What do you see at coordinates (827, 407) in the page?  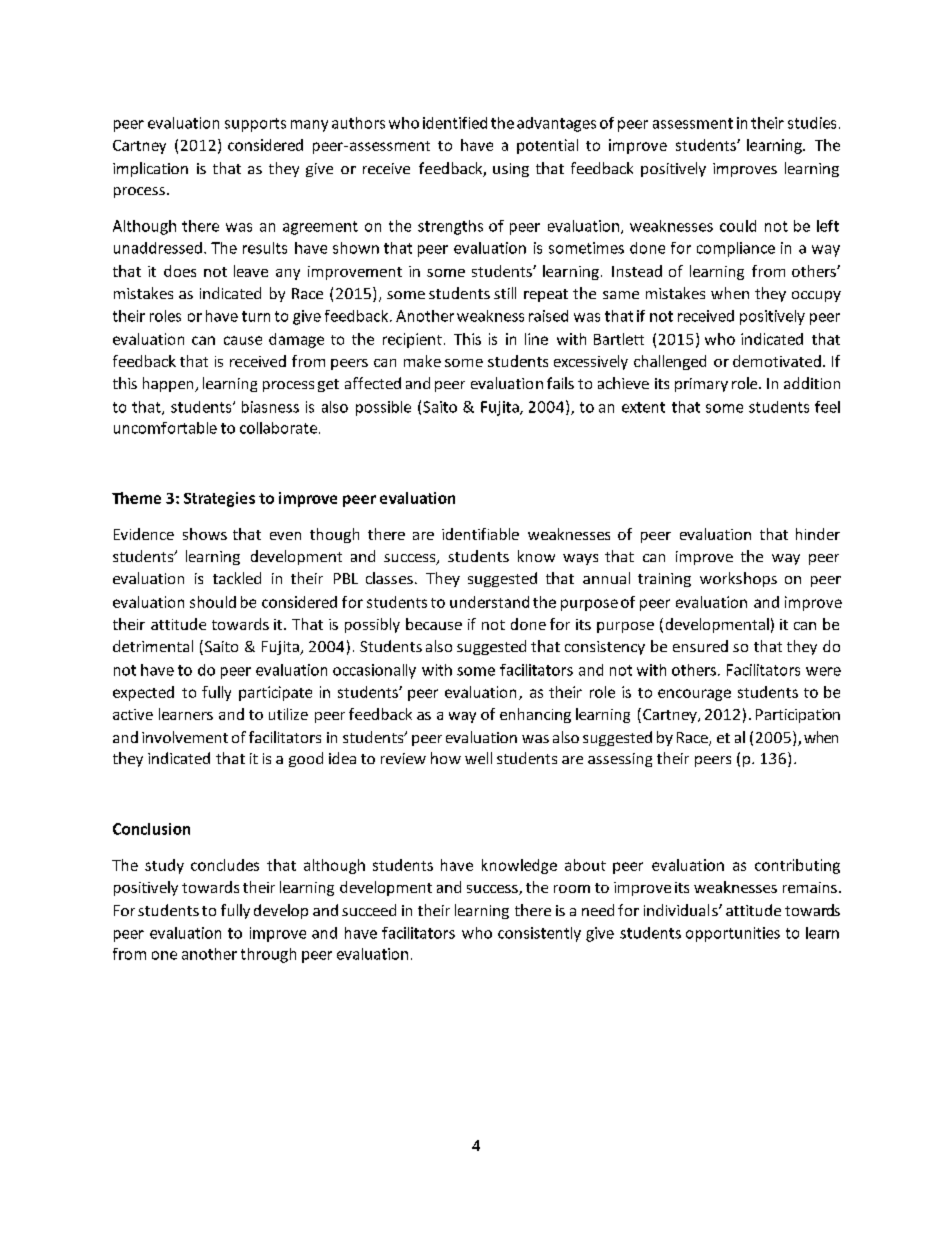 I see `feel` at bounding box center [827, 407].
